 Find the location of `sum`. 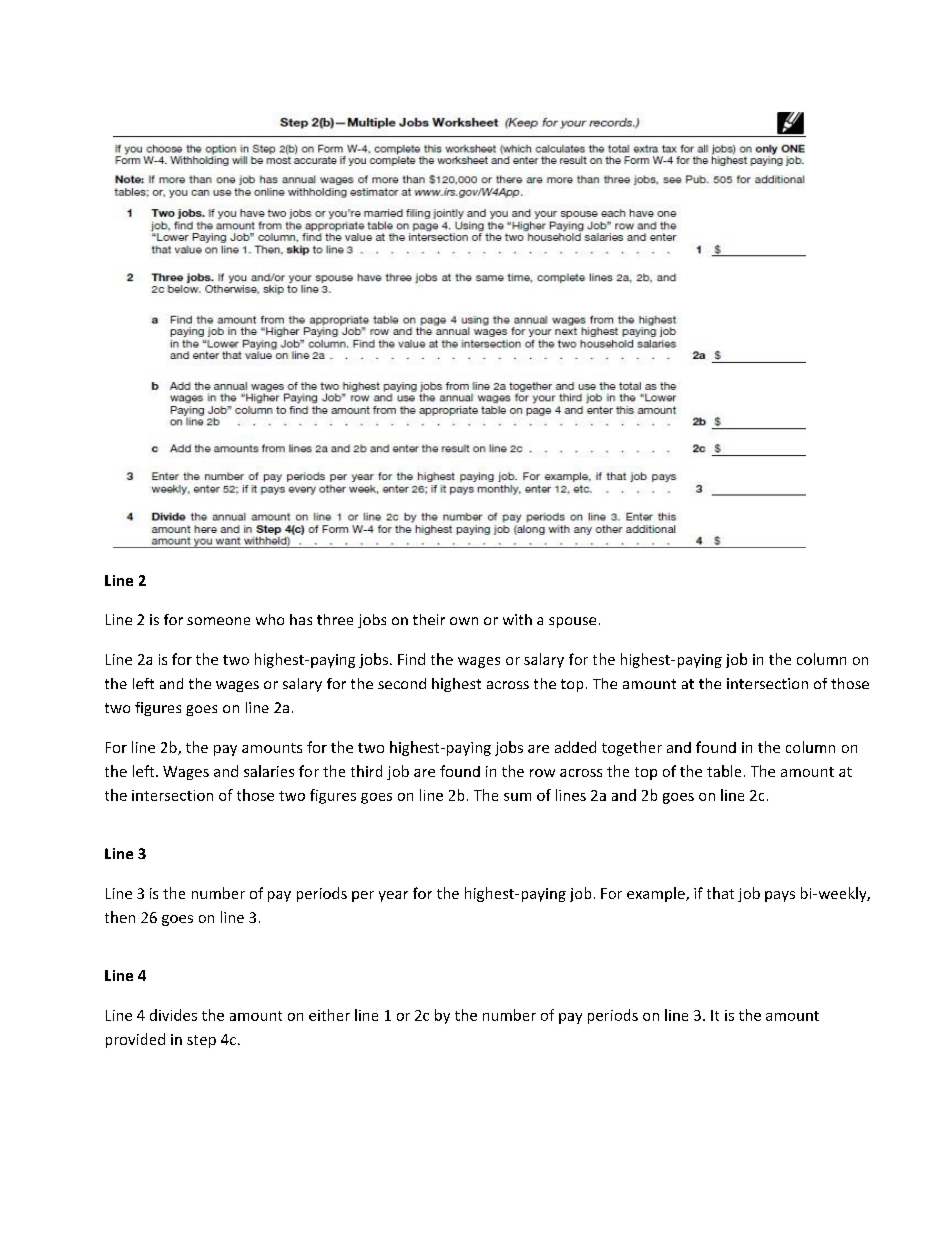

sum is located at coordinates (517, 797).
